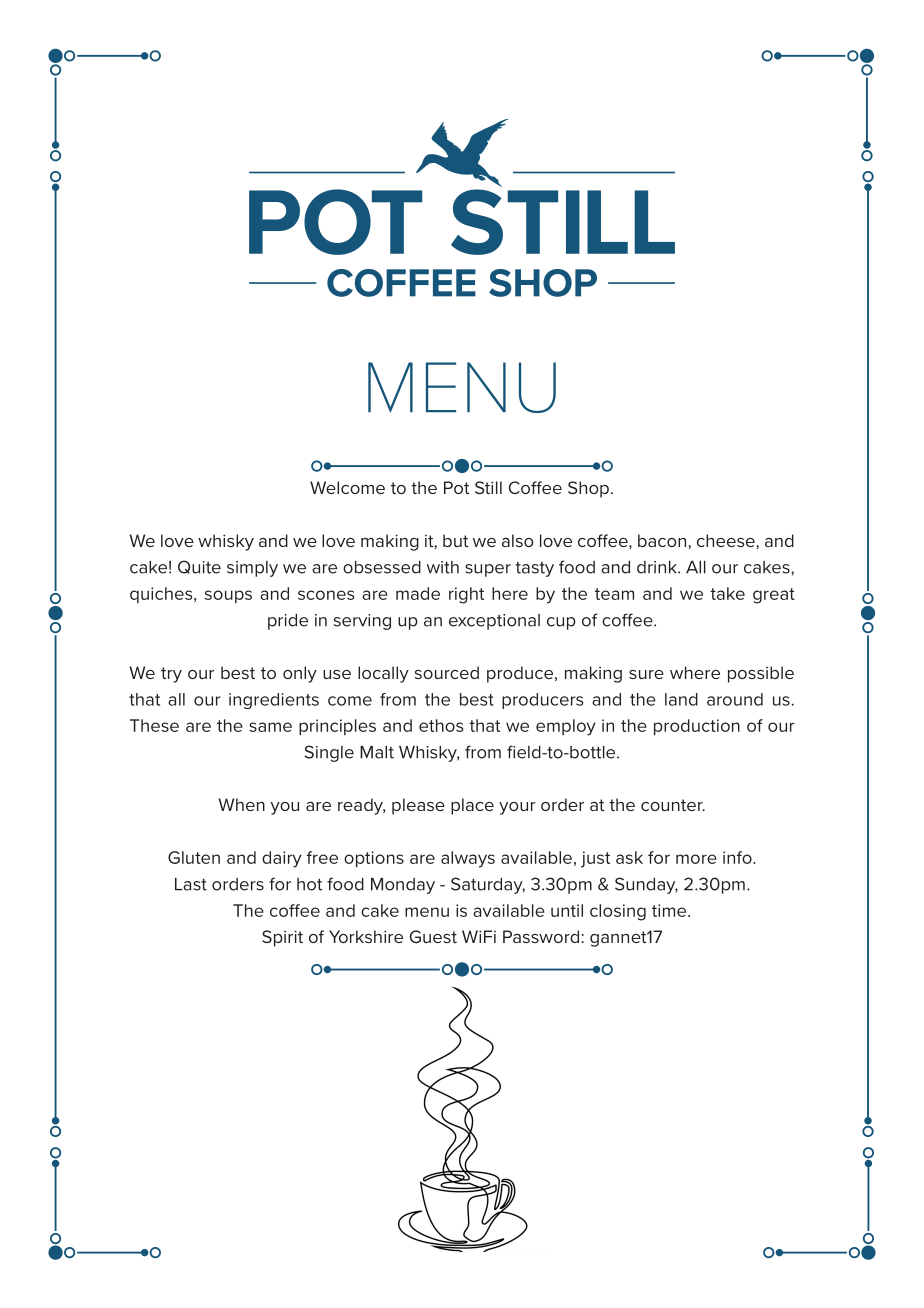 The width and height of the page is (924, 1308). Describe the element at coordinates (282, 938) in the page. I see `Spirit` at that location.
